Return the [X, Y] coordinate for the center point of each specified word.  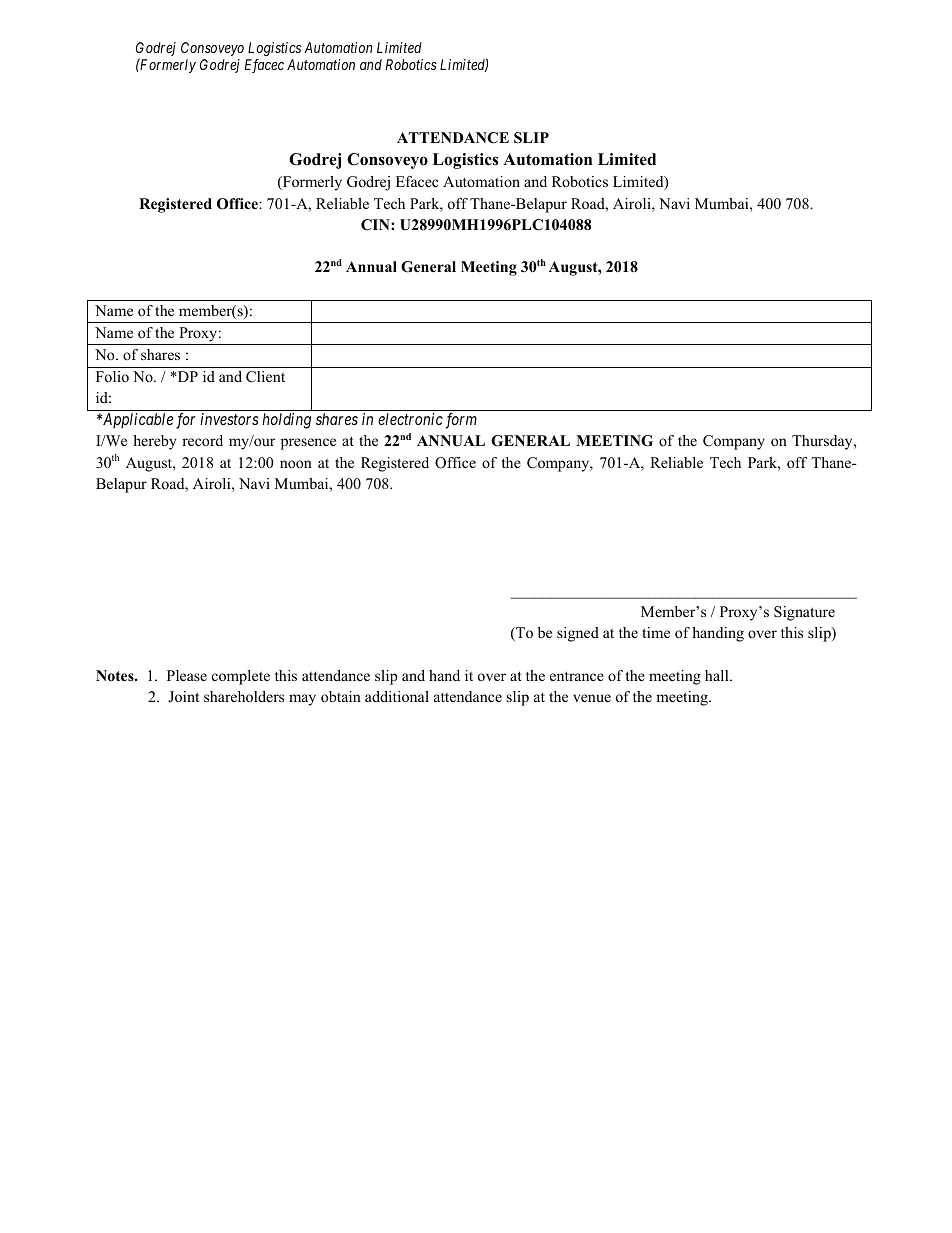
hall [718, 675]
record [202, 440]
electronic [410, 419]
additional [397, 696]
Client [265, 377]
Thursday [823, 442]
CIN [376, 225]
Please [187, 675]
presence [308, 444]
